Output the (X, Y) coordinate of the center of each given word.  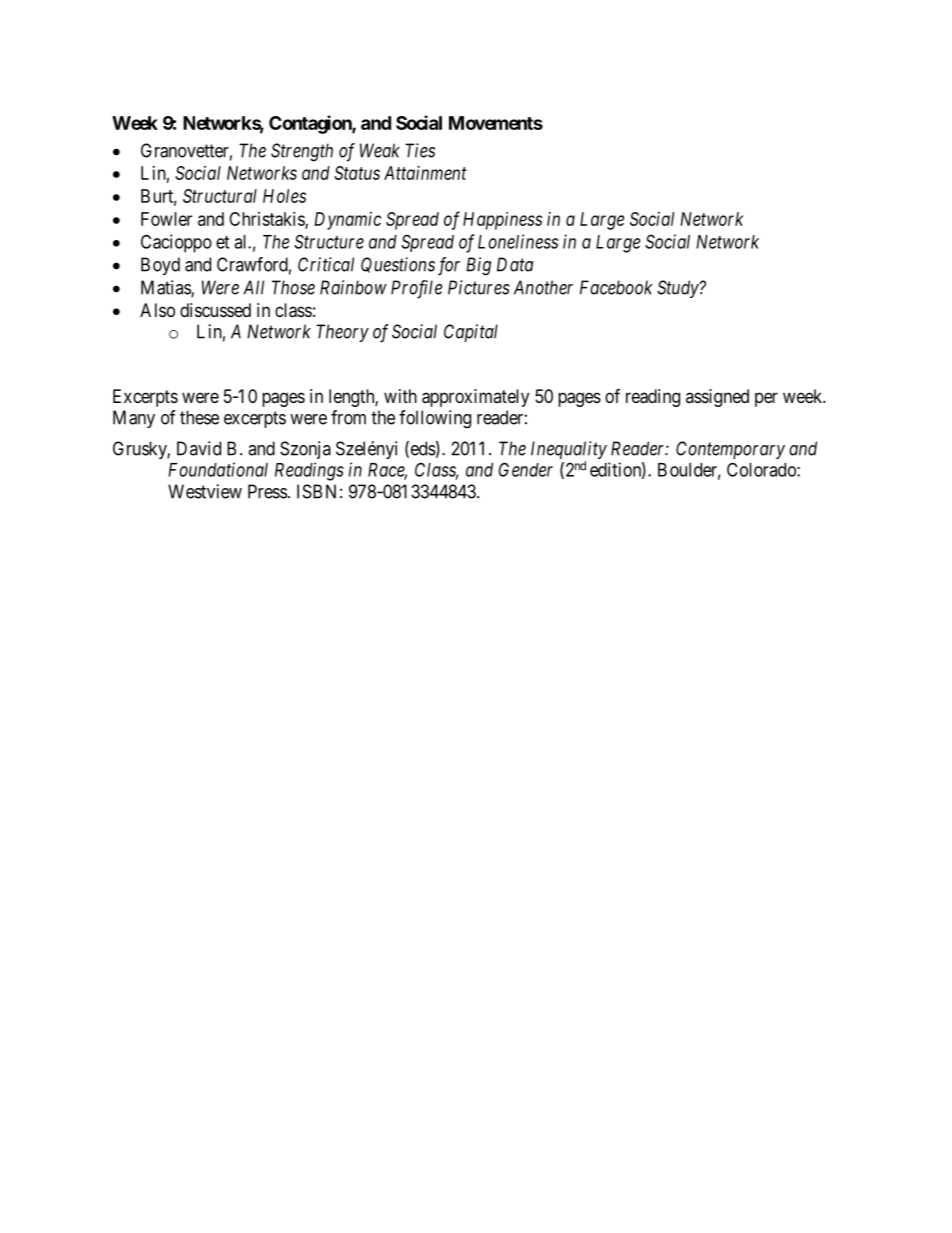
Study (678, 289)
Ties (420, 150)
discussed (215, 310)
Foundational (218, 469)
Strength (302, 152)
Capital (471, 333)
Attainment (425, 173)
